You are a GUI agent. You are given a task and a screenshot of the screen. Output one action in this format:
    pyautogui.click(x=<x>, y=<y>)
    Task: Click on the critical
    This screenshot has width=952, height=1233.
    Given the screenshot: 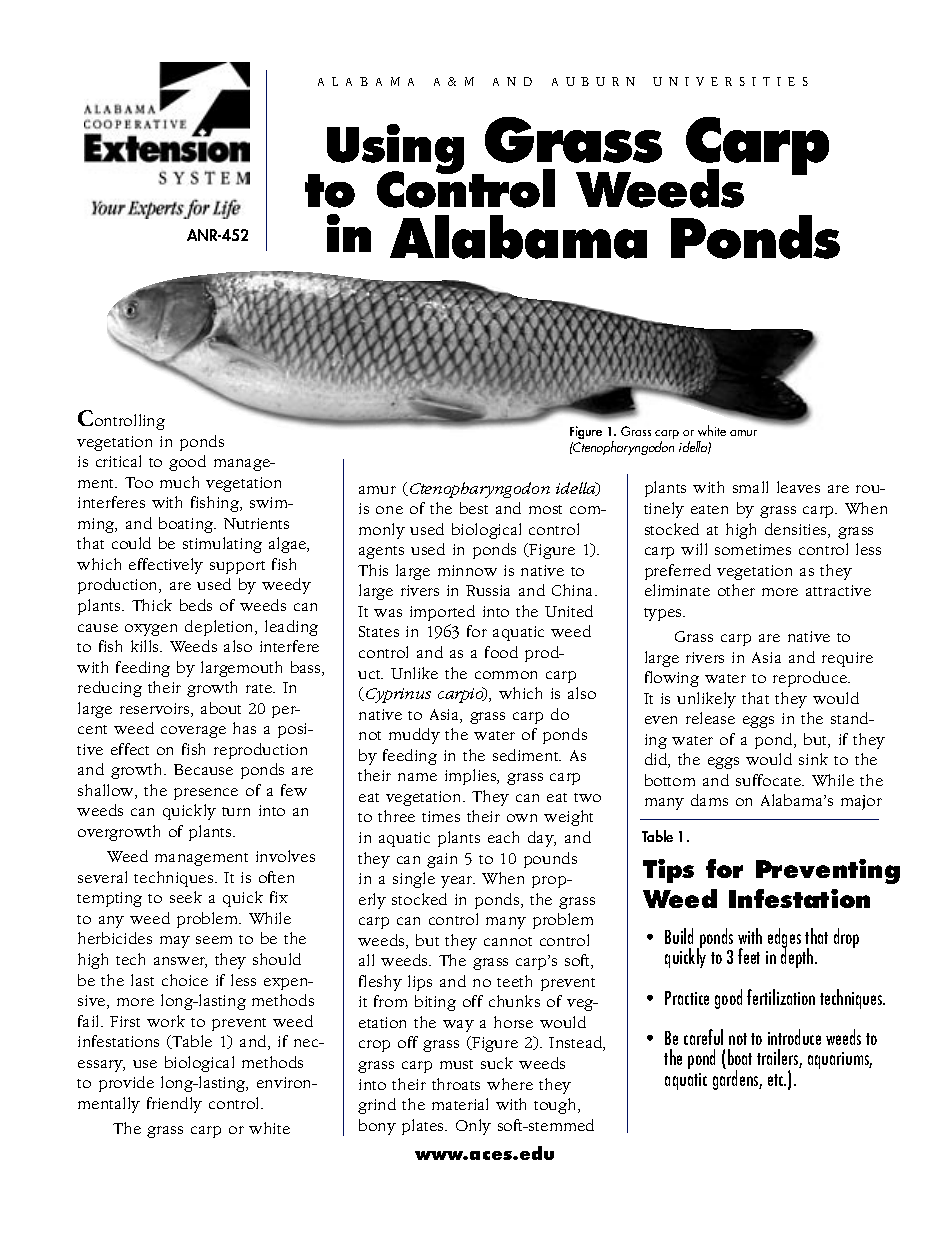 What is the action you would take?
    pyautogui.click(x=118, y=461)
